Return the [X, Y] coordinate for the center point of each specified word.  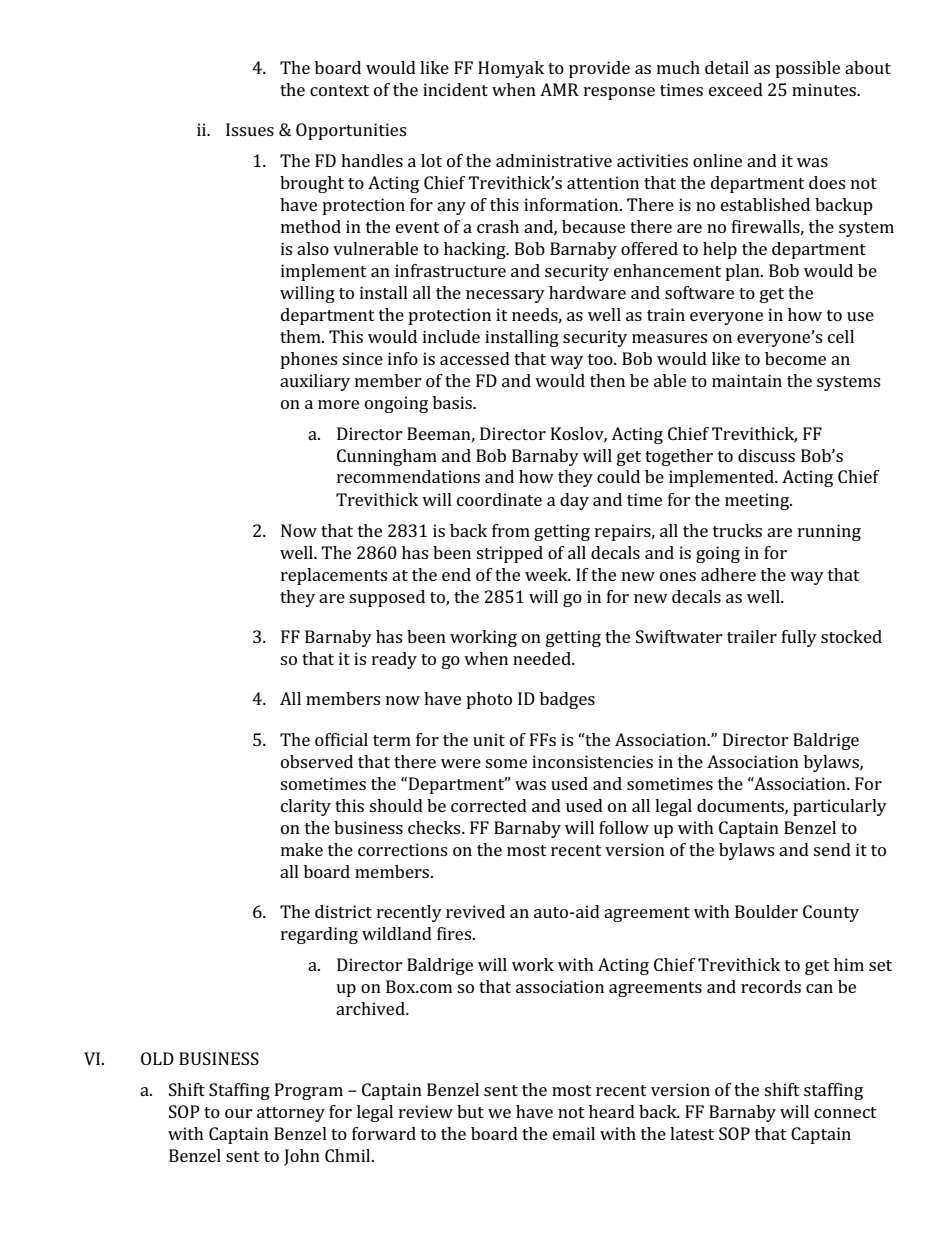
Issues [250, 129]
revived [475, 911]
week [547, 574]
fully [799, 638]
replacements [334, 576]
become [795, 358]
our [239, 1113]
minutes [825, 89]
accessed [475, 358]
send [832, 849]
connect [845, 1112]
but [470, 1111]
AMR [559, 89]
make [302, 849]
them [301, 336]
